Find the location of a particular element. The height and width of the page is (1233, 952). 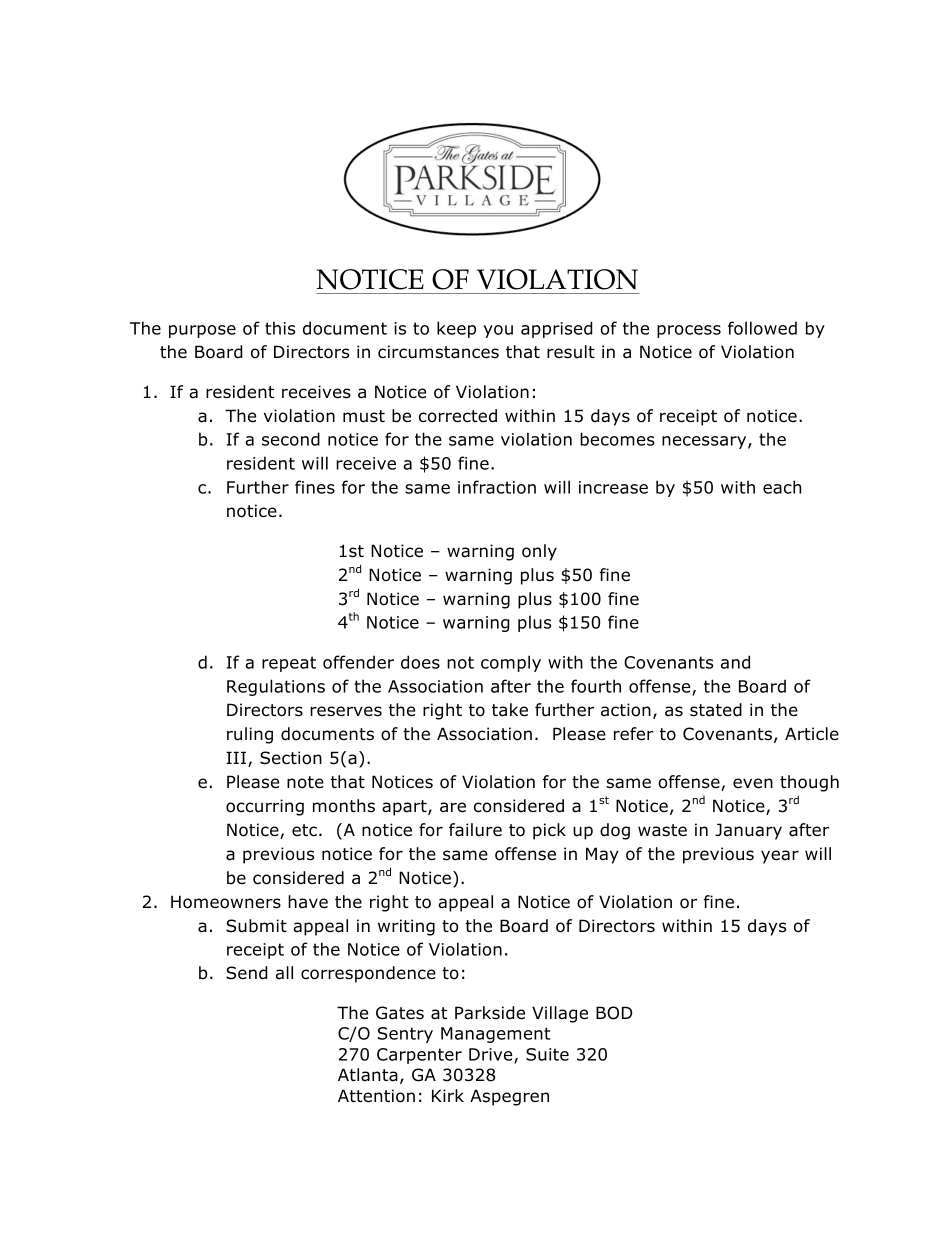

you is located at coordinates (498, 331).
